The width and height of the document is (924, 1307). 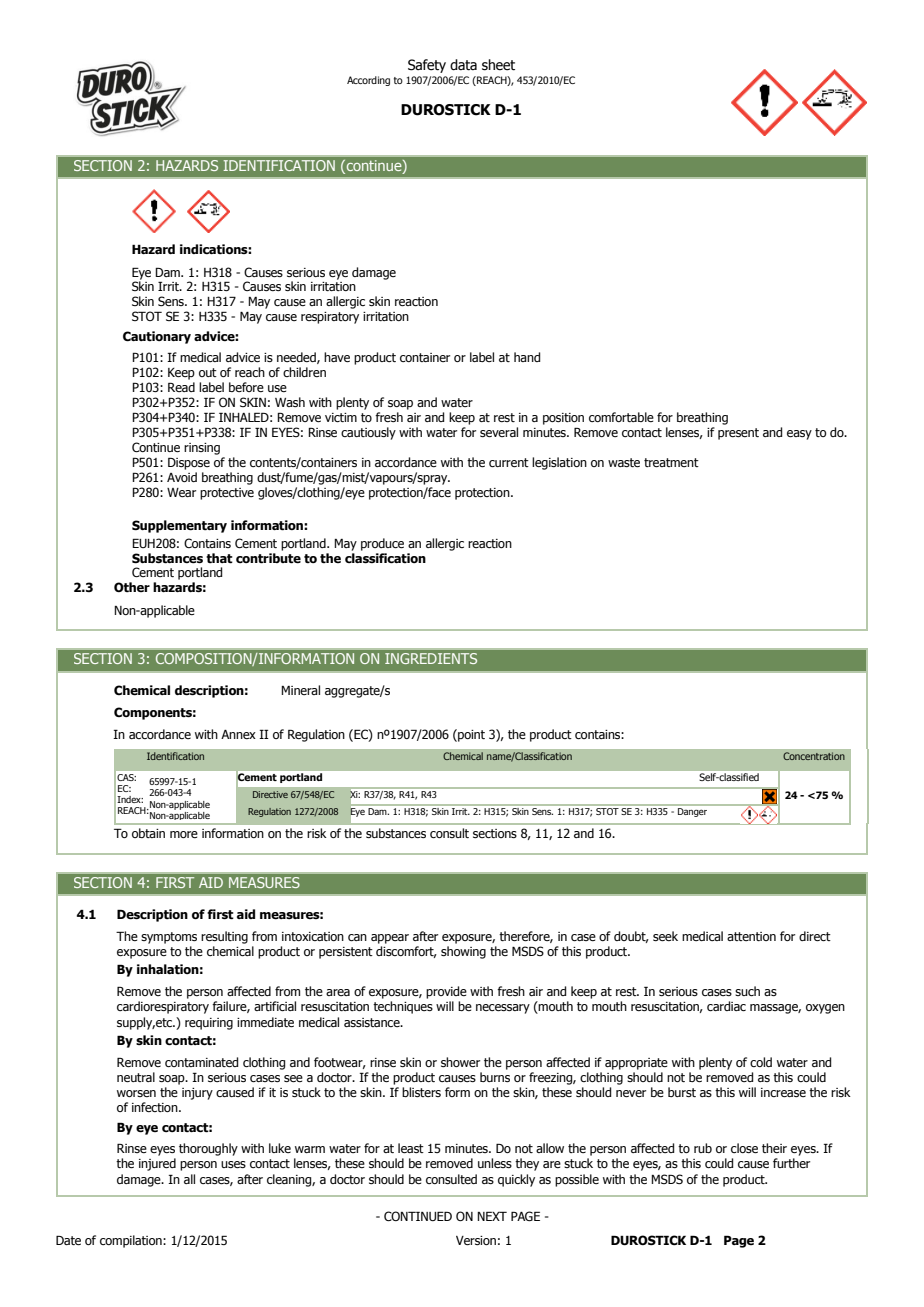 What do you see at coordinates (390, 939) in the document?
I see `appear` at bounding box center [390, 939].
